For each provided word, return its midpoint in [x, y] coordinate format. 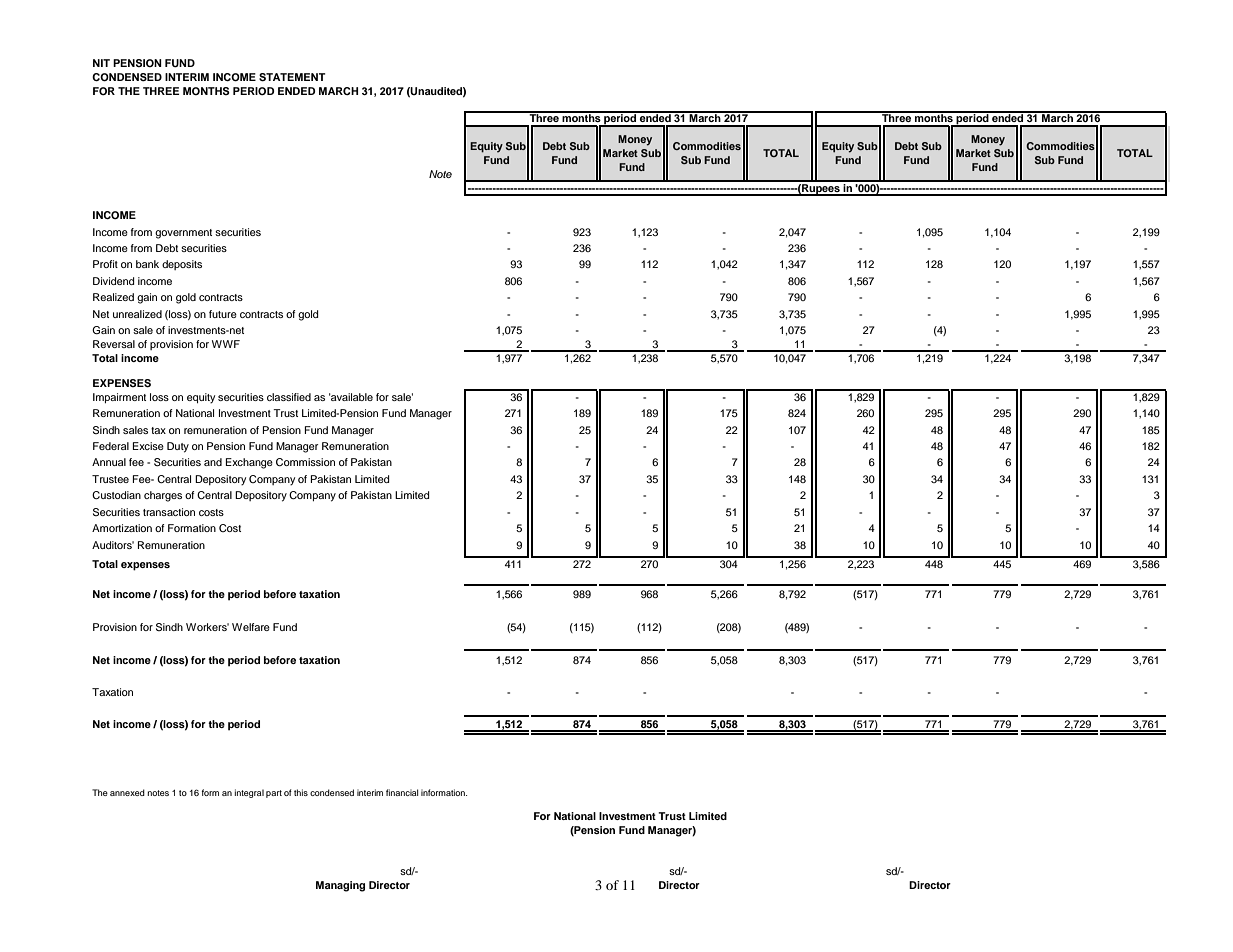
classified [289, 397]
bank [147, 264]
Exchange [249, 463]
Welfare [251, 627]
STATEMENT [292, 77]
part [274, 794]
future [223, 314]
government [183, 234]
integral [249, 793]
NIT [101, 63]
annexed [127, 792]
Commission [305, 462]
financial [402, 792]
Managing [340, 886]
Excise [148, 446]
